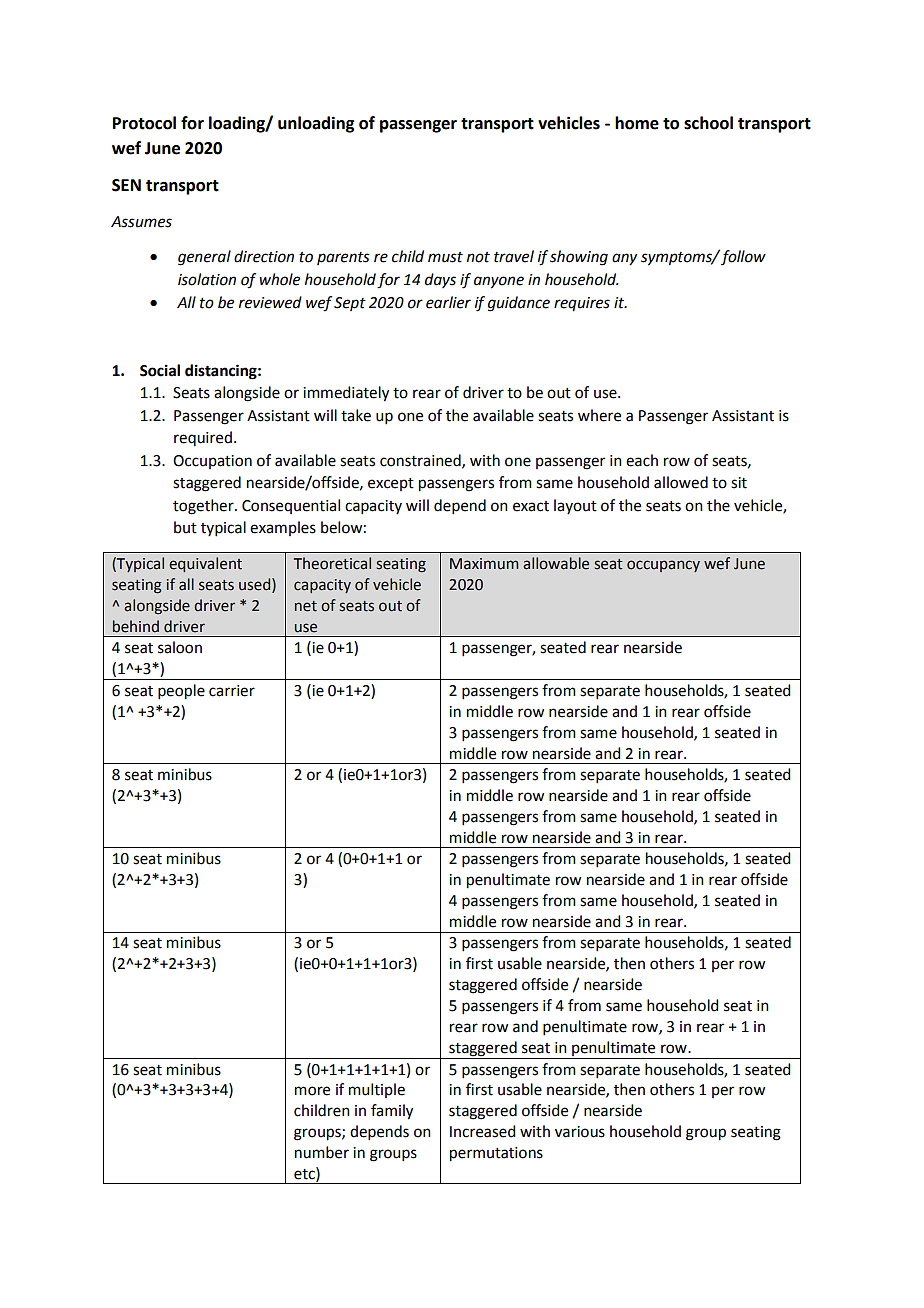 This image has width=924, height=1308. Describe the element at coordinates (232, 691) in the image. I see `carrier` at that location.
